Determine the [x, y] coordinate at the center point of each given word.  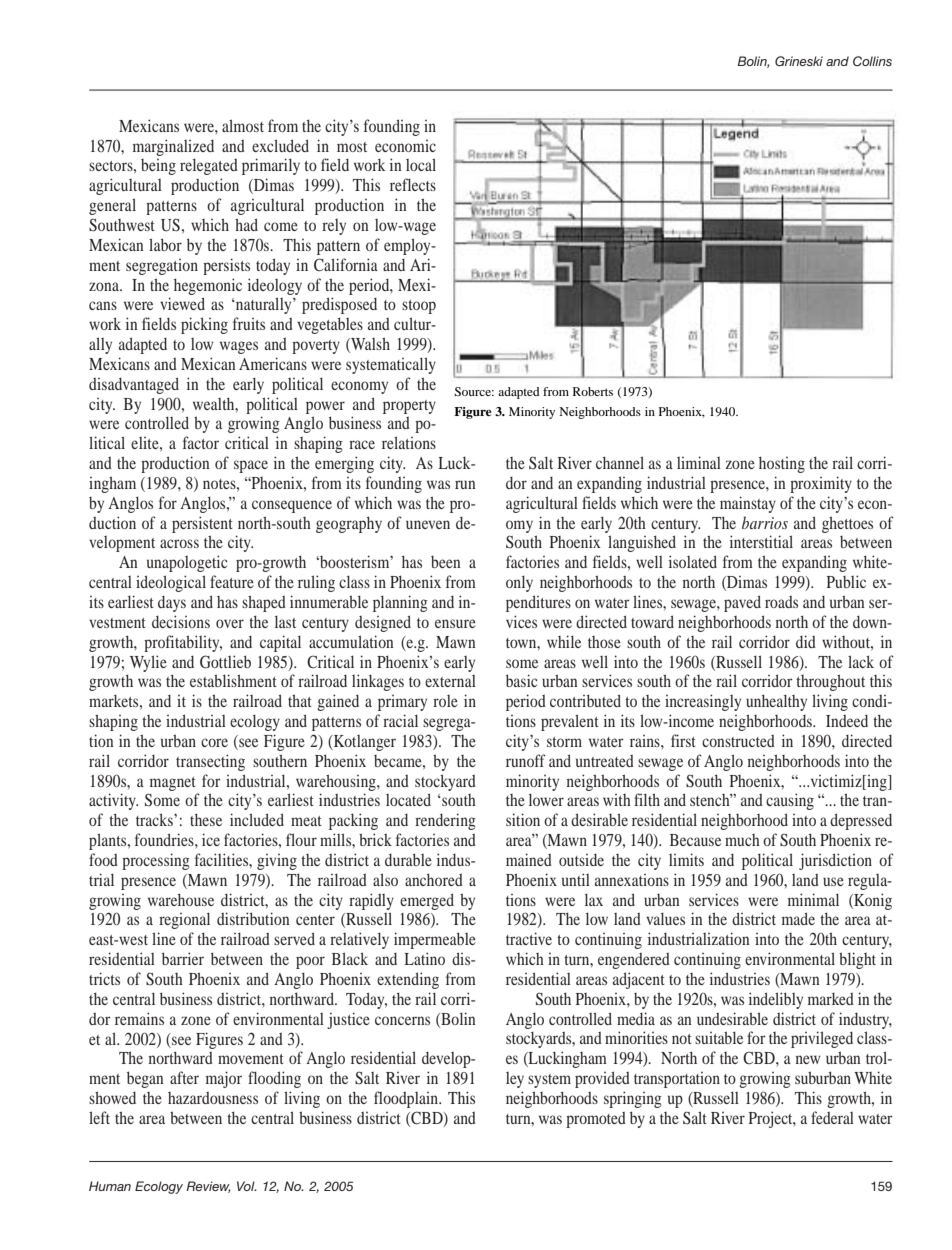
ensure [455, 623]
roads [781, 602]
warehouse [181, 899]
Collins [872, 61]
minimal [813, 899]
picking [204, 325]
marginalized [173, 147]
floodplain [407, 1099]
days [172, 604]
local [421, 164]
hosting [782, 464]
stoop [419, 307]
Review [208, 1187]
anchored [434, 879]
